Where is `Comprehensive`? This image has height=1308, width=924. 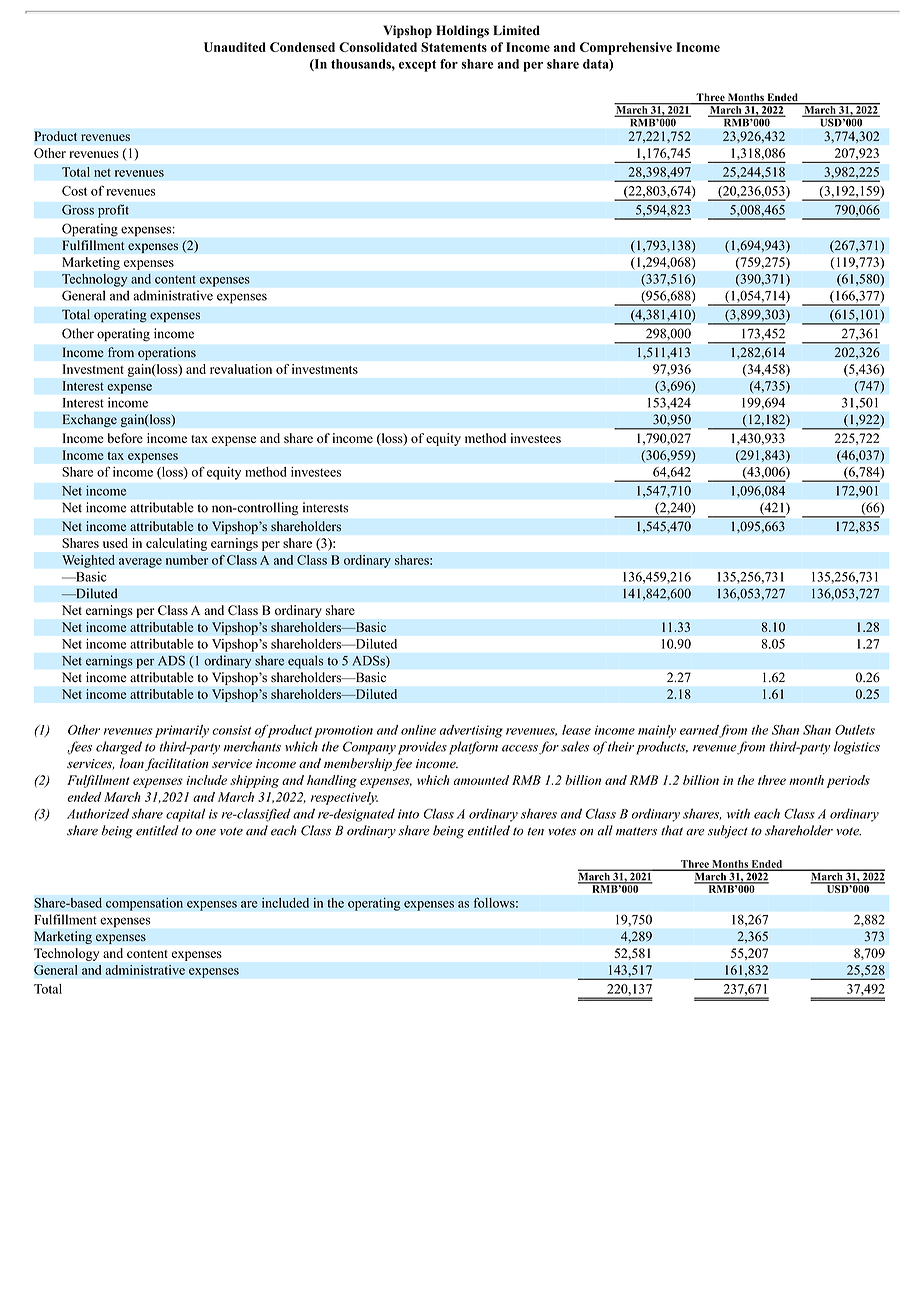 Comprehensive is located at coordinates (626, 48).
